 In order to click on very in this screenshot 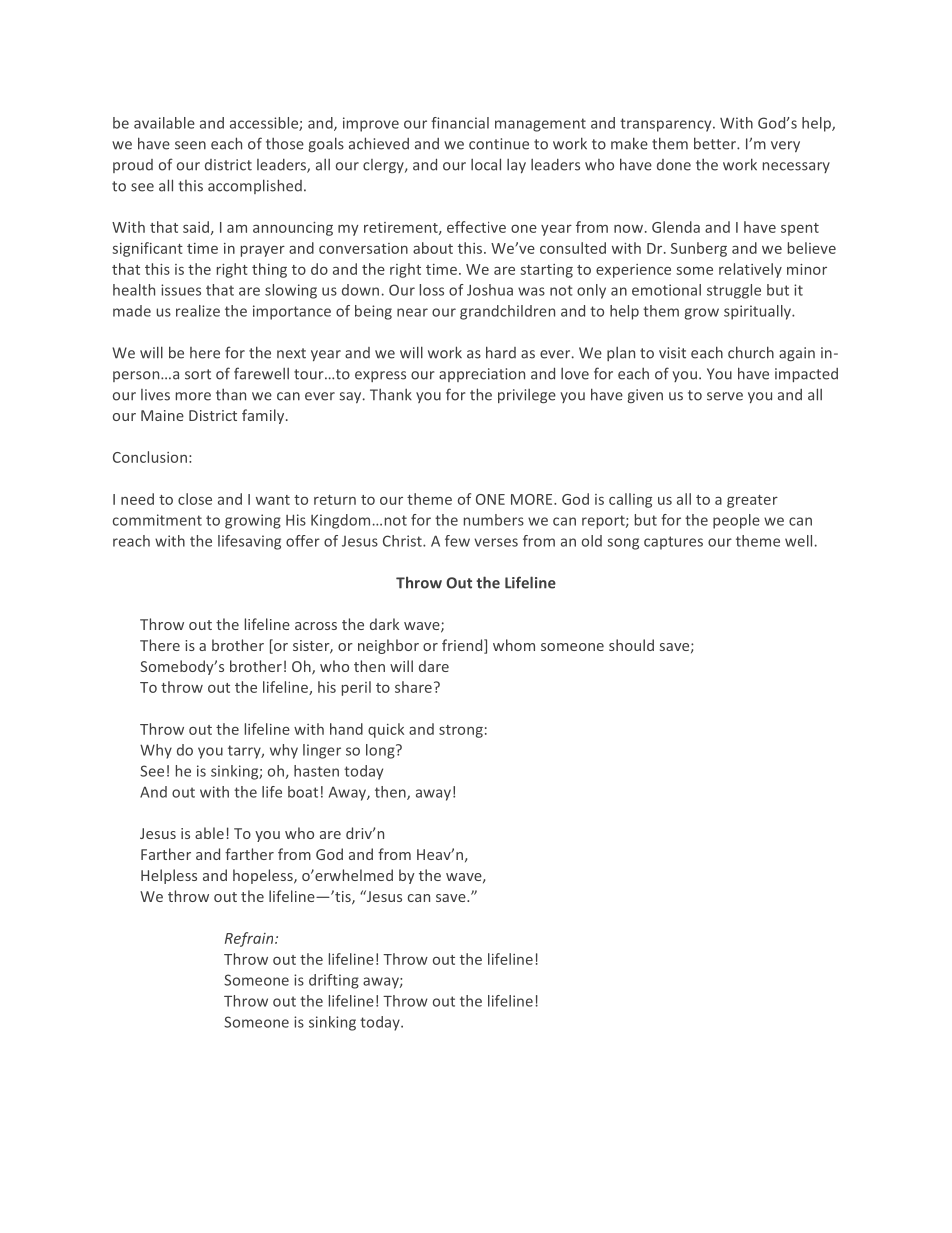, I will do `click(785, 146)`.
